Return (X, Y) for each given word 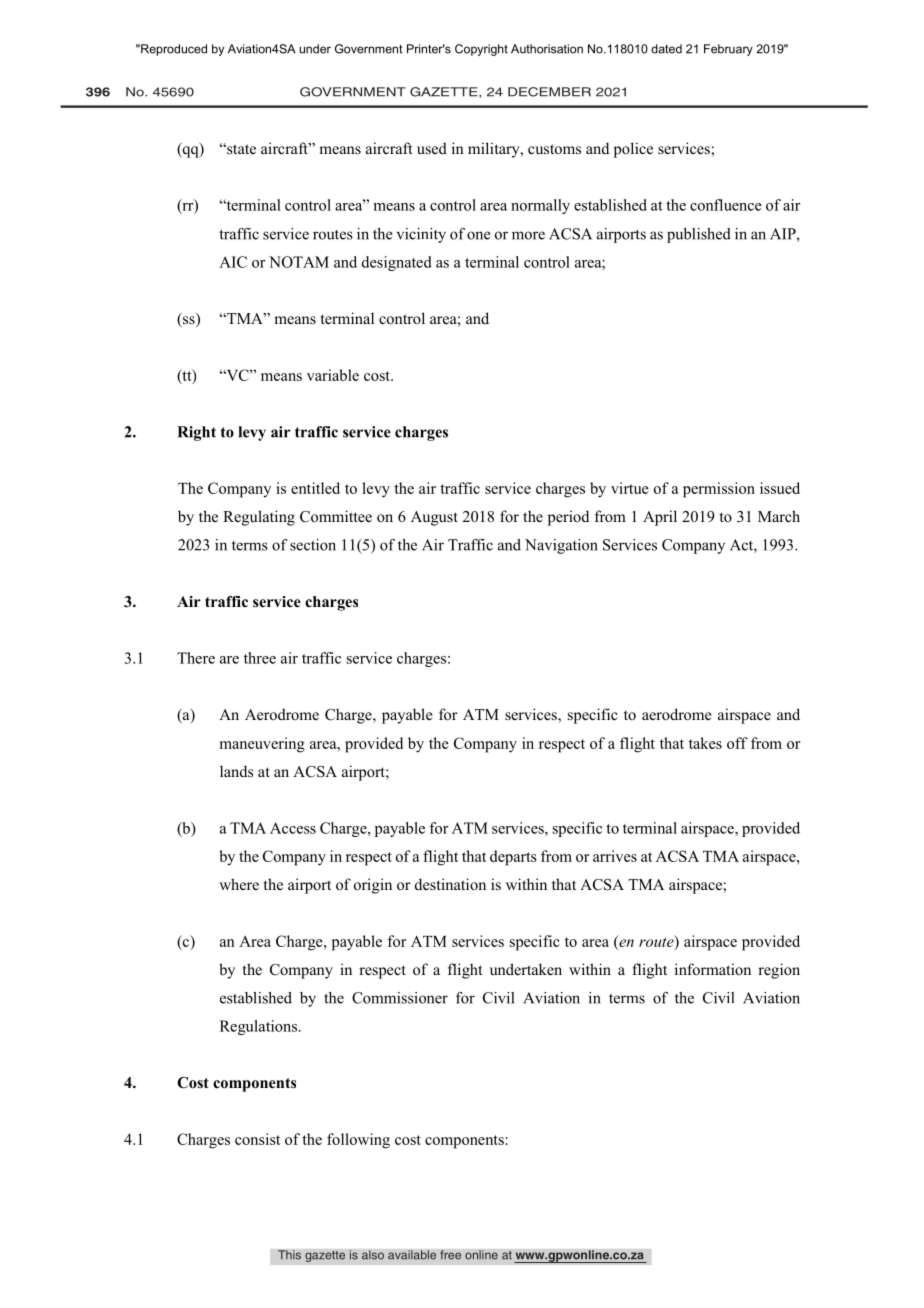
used (432, 148)
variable (333, 375)
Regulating (259, 518)
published (699, 235)
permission (719, 490)
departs (513, 858)
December (549, 92)
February (728, 50)
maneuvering (262, 745)
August (434, 518)
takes (705, 743)
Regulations (258, 1027)
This (289, 1255)
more (528, 235)
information (713, 969)
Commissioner (400, 998)
